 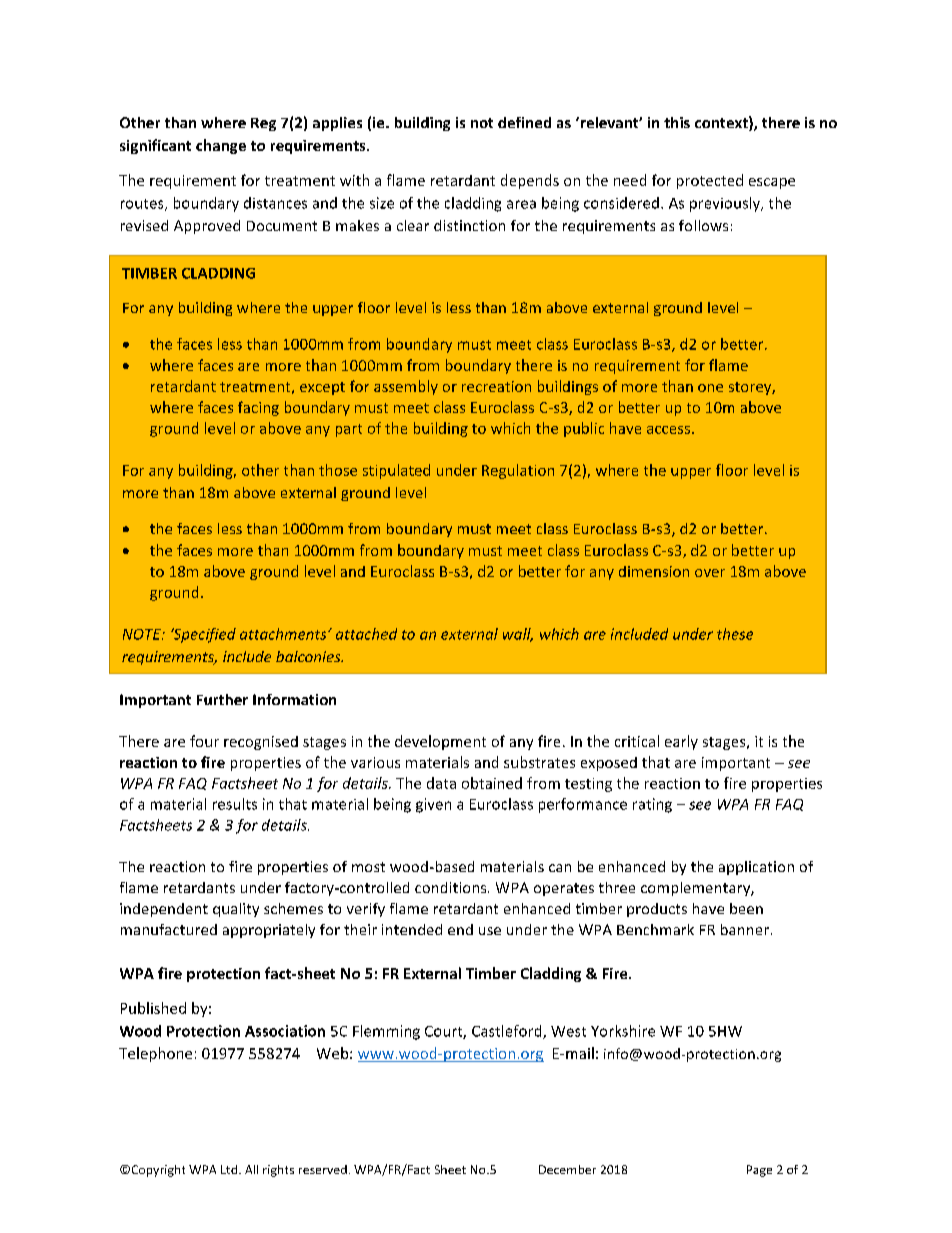 I want to click on change, so click(x=221, y=146).
